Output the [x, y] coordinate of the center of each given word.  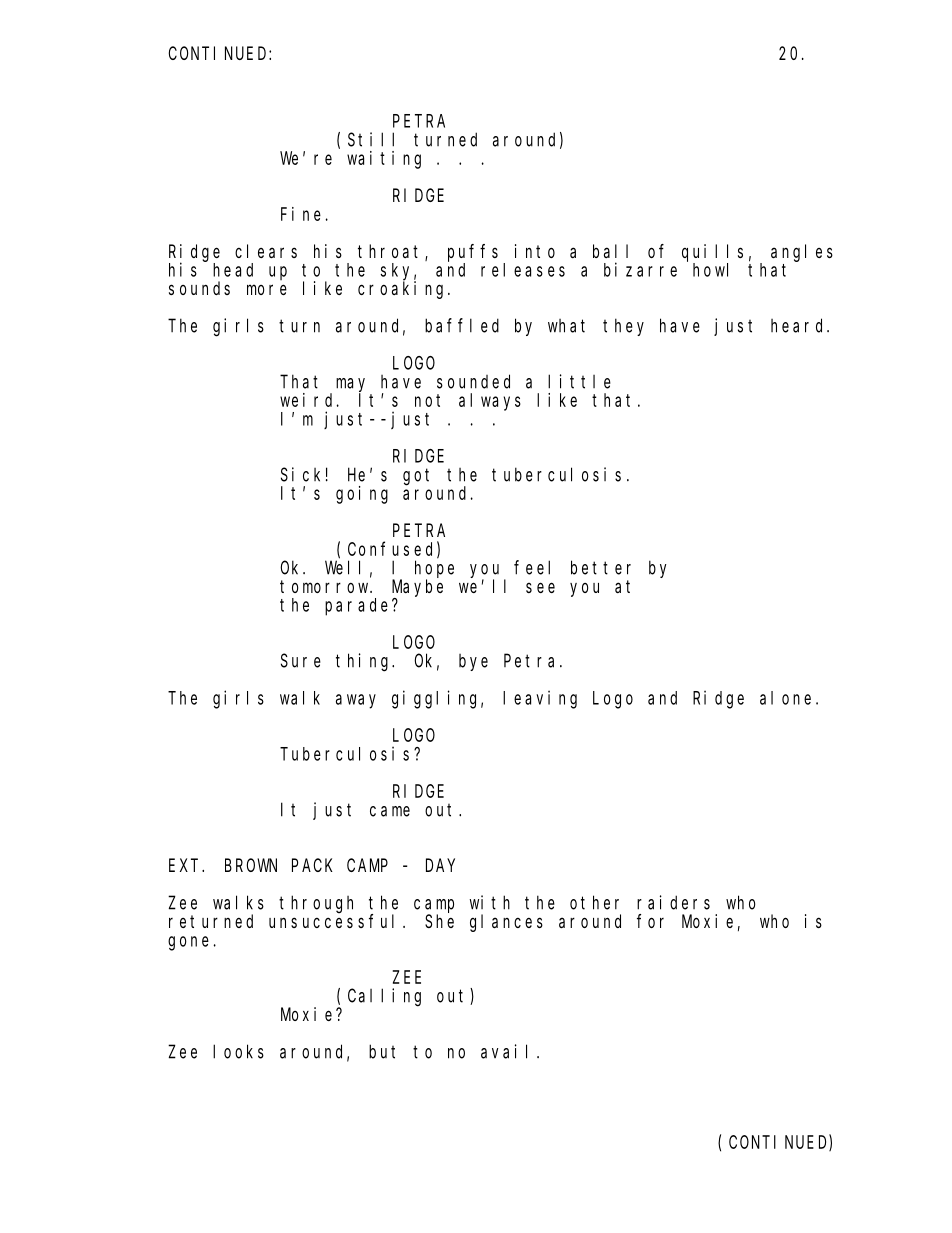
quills [712, 253]
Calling [384, 997]
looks [238, 1051]
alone [785, 698]
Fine [301, 214]
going [362, 495]
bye [473, 662]
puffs [473, 253]
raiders [673, 902]
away [356, 701]
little [579, 381]
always [490, 402]
